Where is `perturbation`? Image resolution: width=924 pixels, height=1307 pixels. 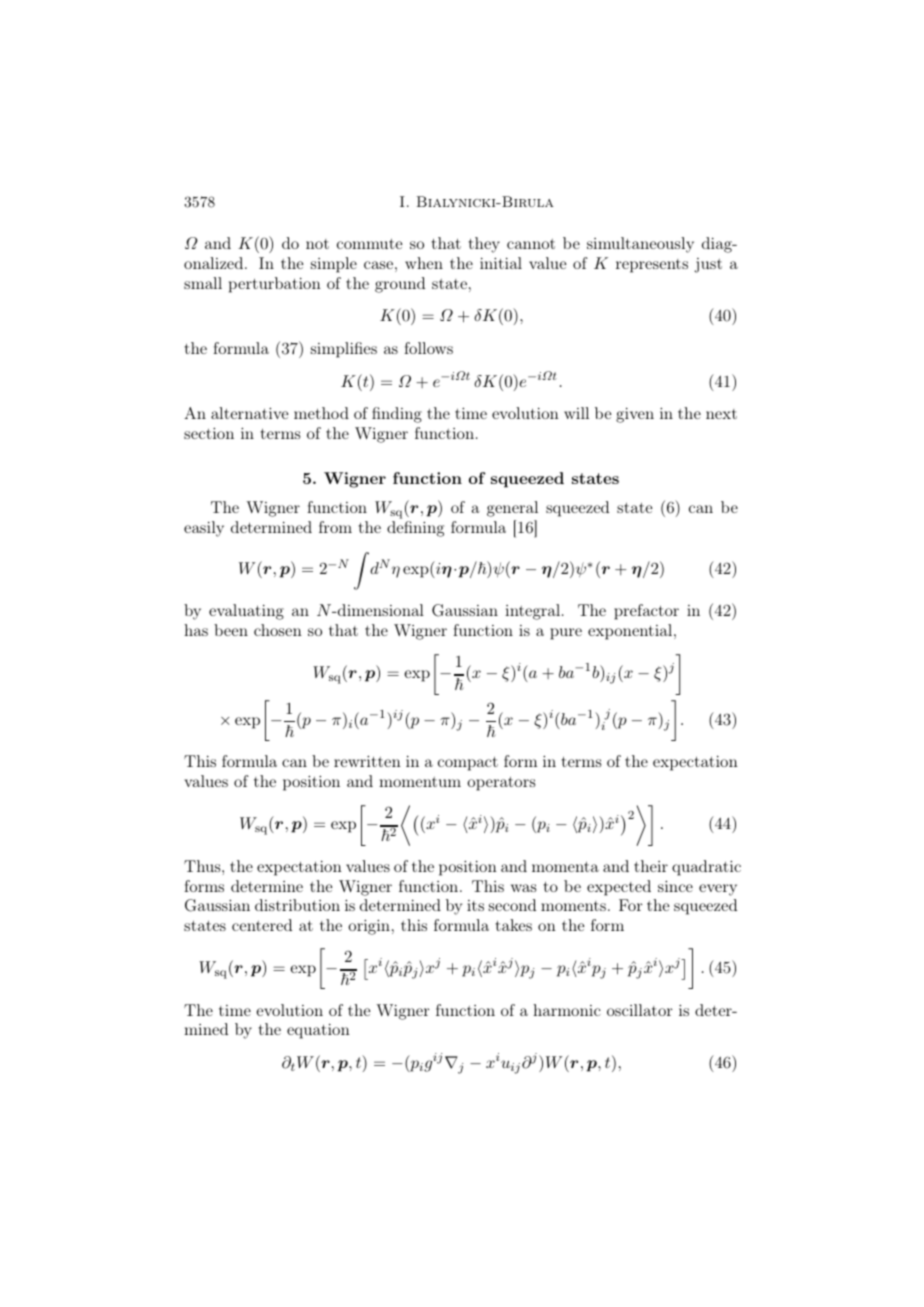 perturbation is located at coordinates (275, 285).
